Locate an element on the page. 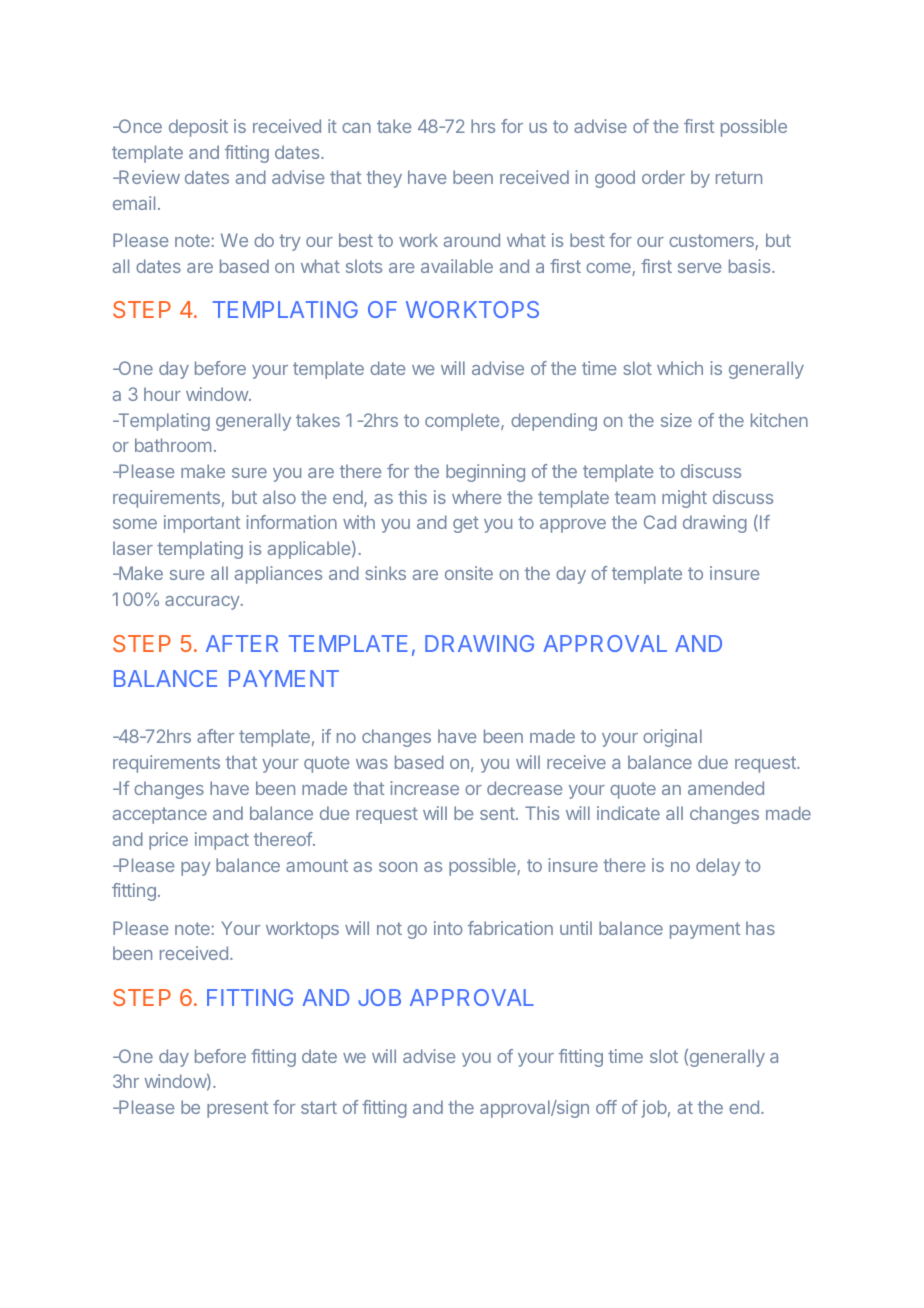 This image has height=1308, width=924. start is located at coordinates (319, 1107).
